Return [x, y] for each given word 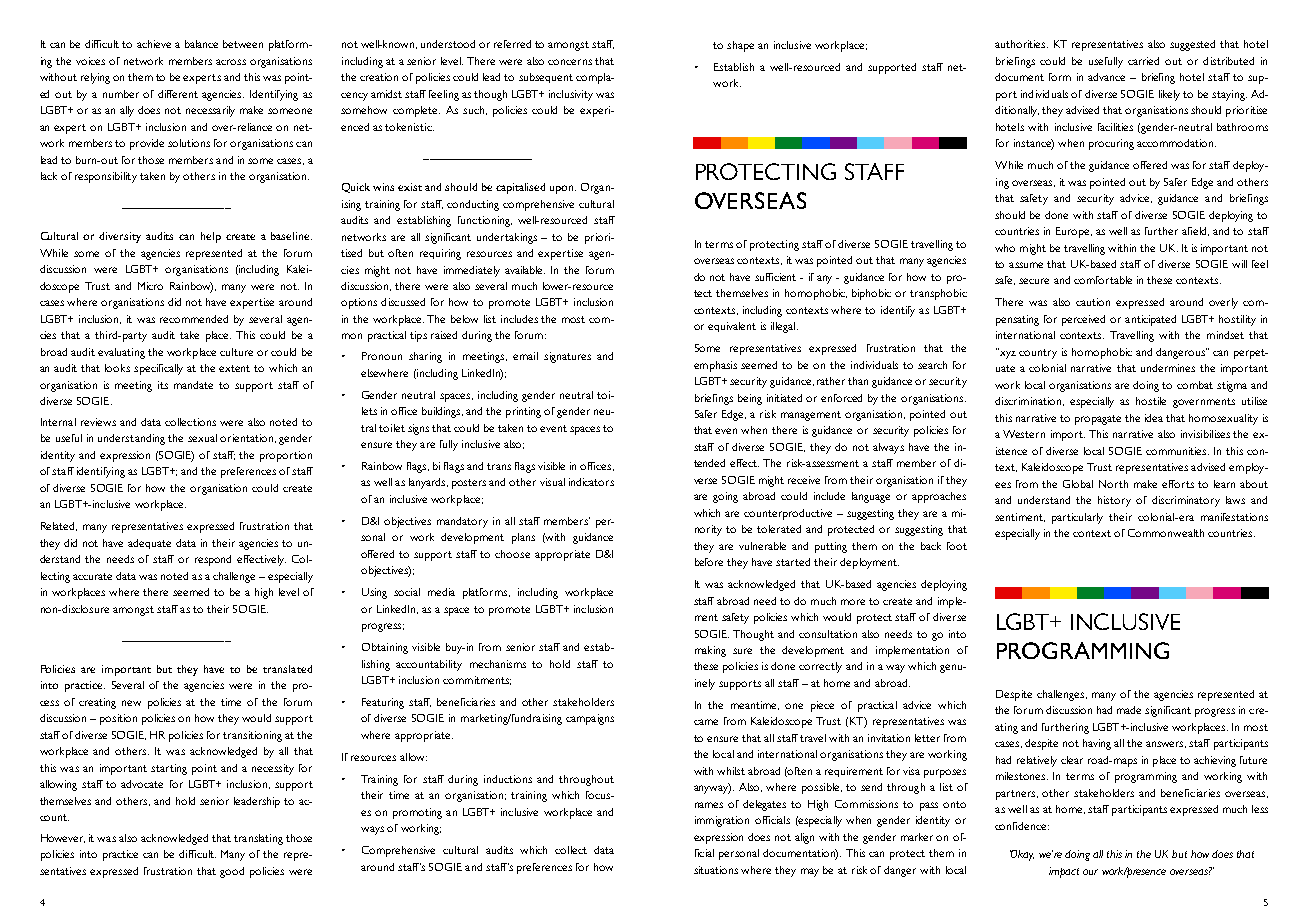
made [1129, 710]
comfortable [1103, 280]
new [131, 703]
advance [1106, 77]
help [211, 237]
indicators [591, 482]
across [231, 62]
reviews [98, 422]
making [710, 651]
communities [1177, 451]
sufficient [775, 277]
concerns [570, 62]
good [232, 872]
